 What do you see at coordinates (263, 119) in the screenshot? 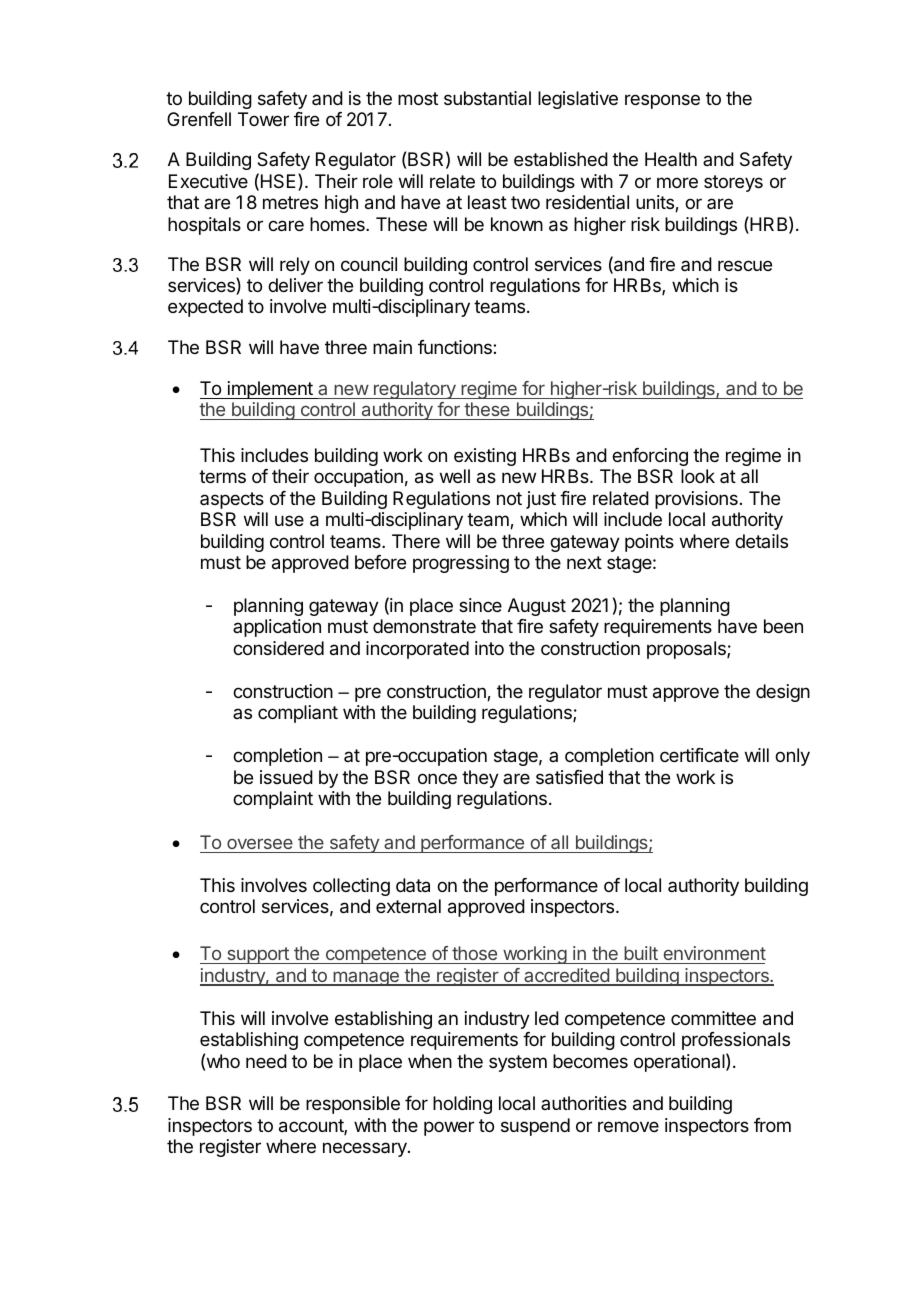
I see `Tower` at bounding box center [263, 119].
